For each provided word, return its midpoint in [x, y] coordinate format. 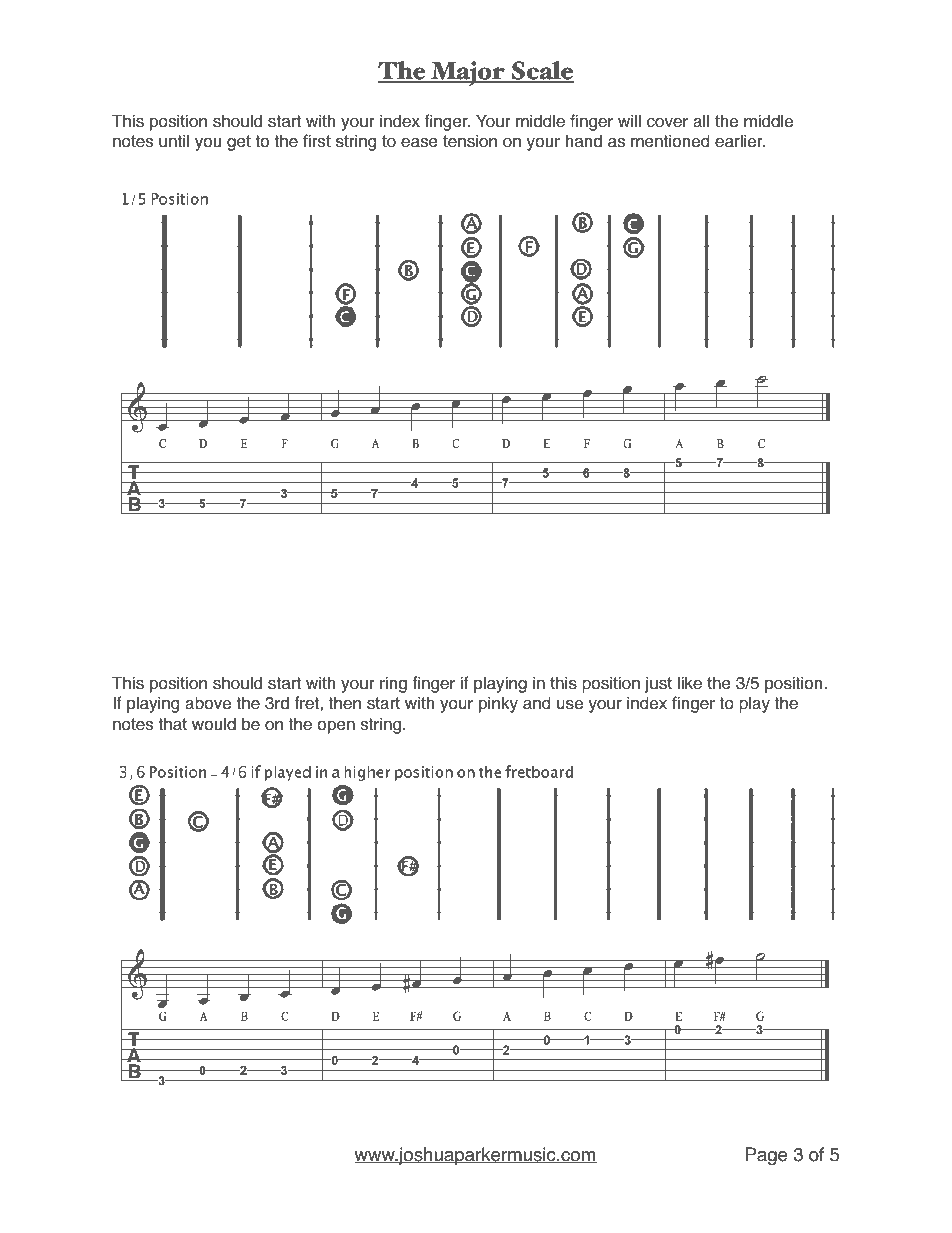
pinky [498, 704]
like [690, 683]
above [208, 703]
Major [468, 73]
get [239, 143]
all [701, 121]
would [214, 724]
